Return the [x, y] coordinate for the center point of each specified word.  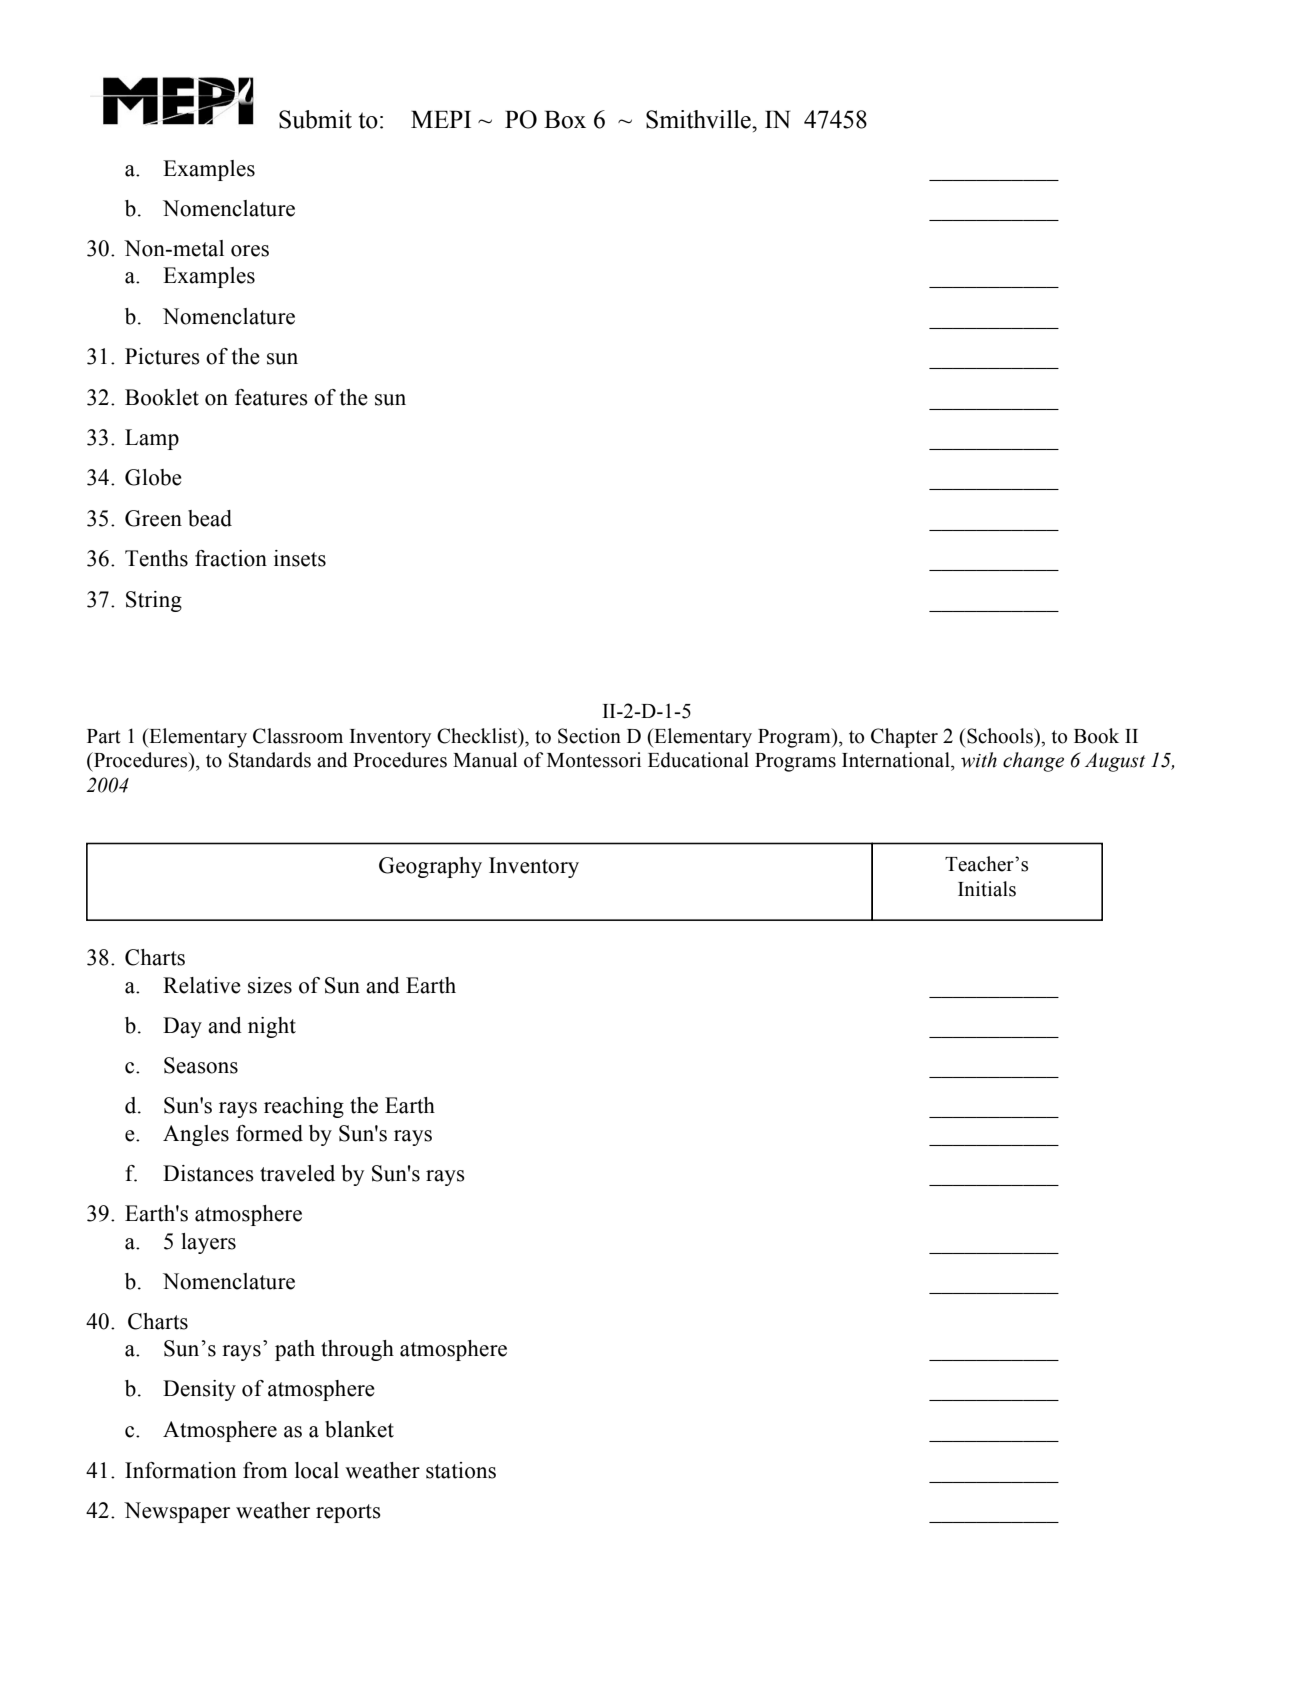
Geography [430, 867]
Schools [1000, 736]
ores [250, 251]
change [1033, 762]
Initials [987, 889]
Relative [202, 985]
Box [565, 119]
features [271, 397]
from [265, 1470]
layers [208, 1243]
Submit [315, 119]
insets [300, 558]
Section [589, 736]
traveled [297, 1173]
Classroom [298, 736]
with [979, 760]
